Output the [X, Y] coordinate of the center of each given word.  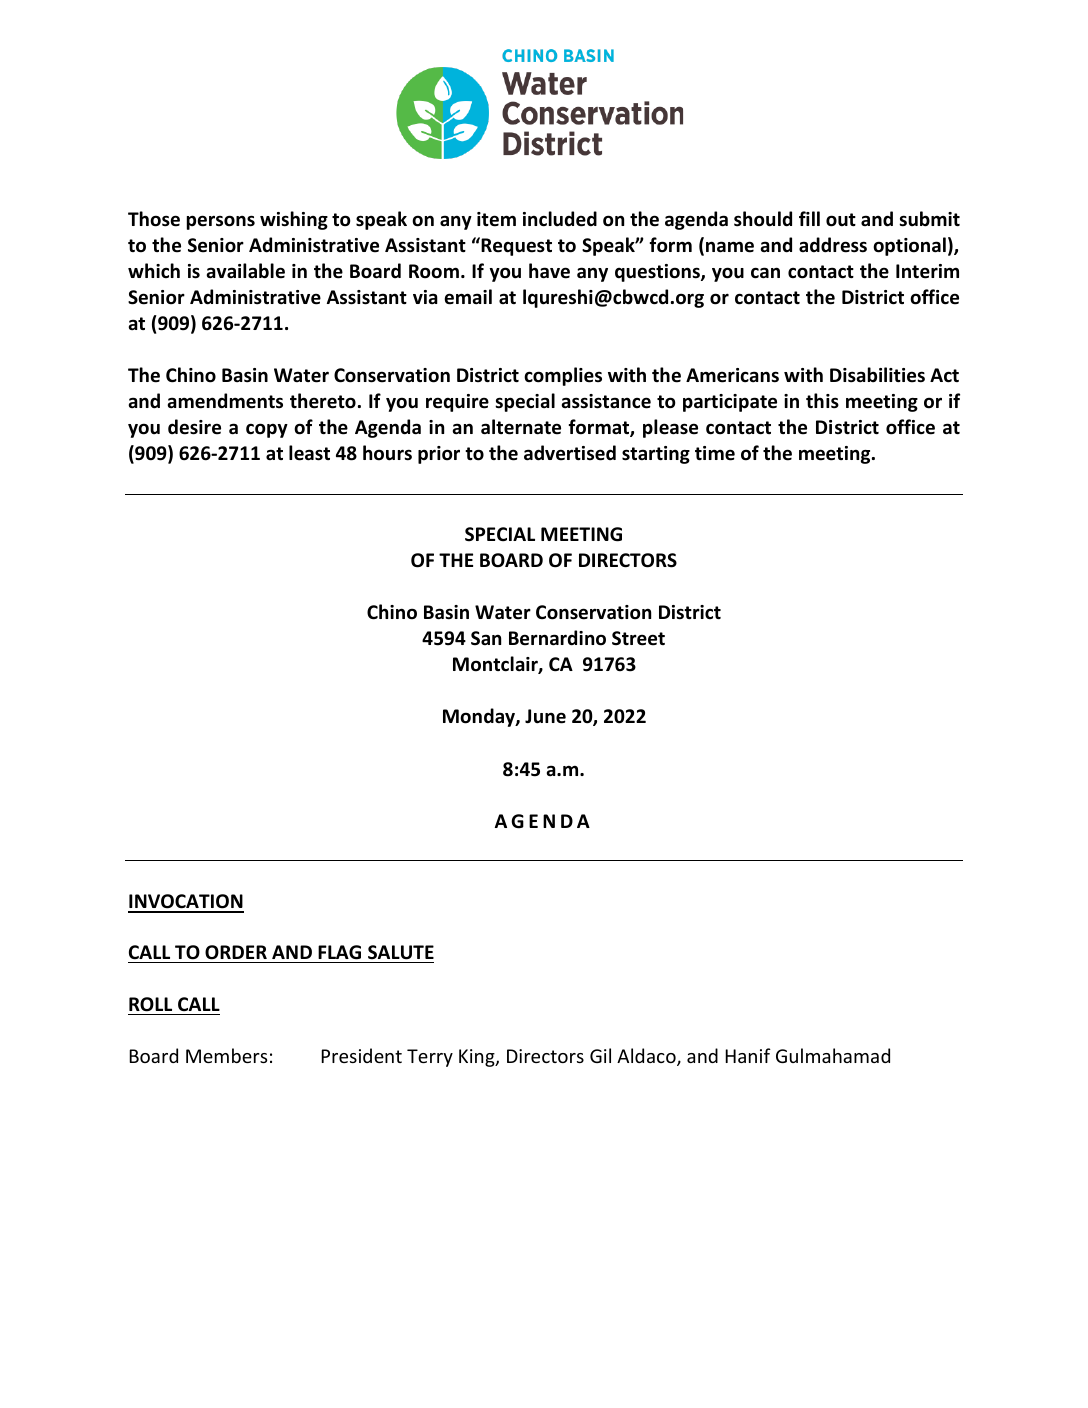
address [833, 245]
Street [638, 638]
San [486, 638]
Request [515, 246]
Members [226, 1055]
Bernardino [557, 638]
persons [221, 222]
